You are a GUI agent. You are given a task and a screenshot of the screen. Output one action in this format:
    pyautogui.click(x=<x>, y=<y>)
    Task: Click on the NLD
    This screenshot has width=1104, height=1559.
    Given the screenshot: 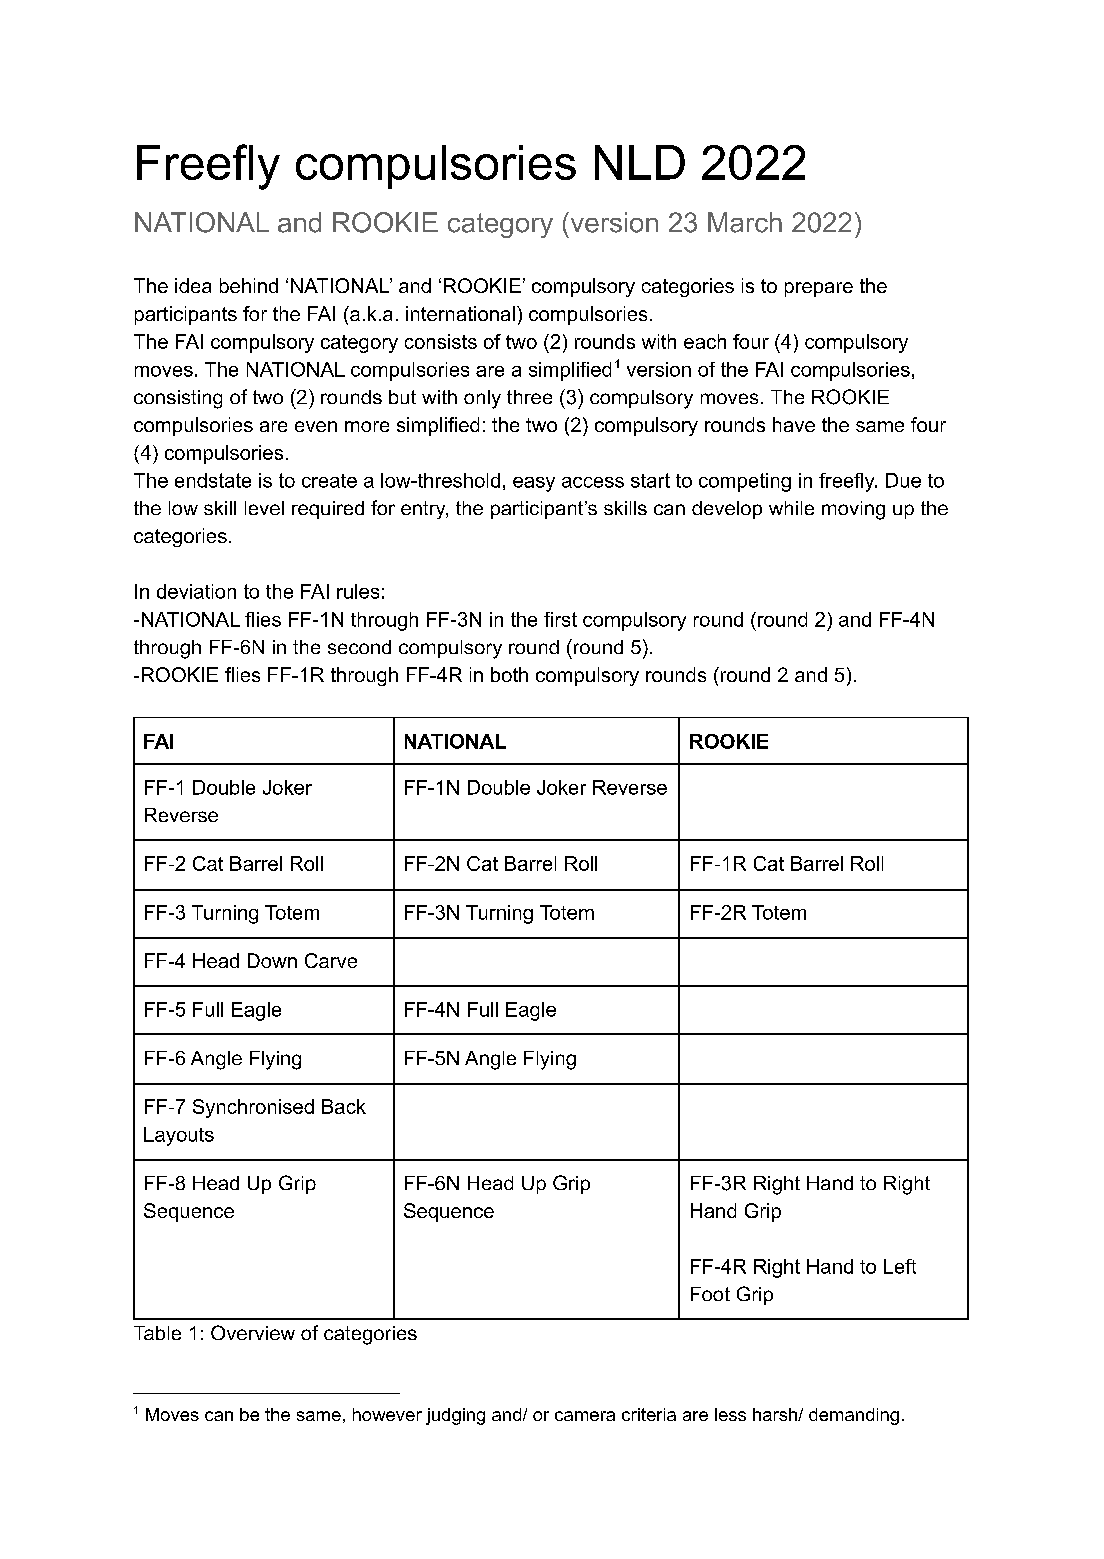 What is the action you would take?
    pyautogui.click(x=640, y=162)
